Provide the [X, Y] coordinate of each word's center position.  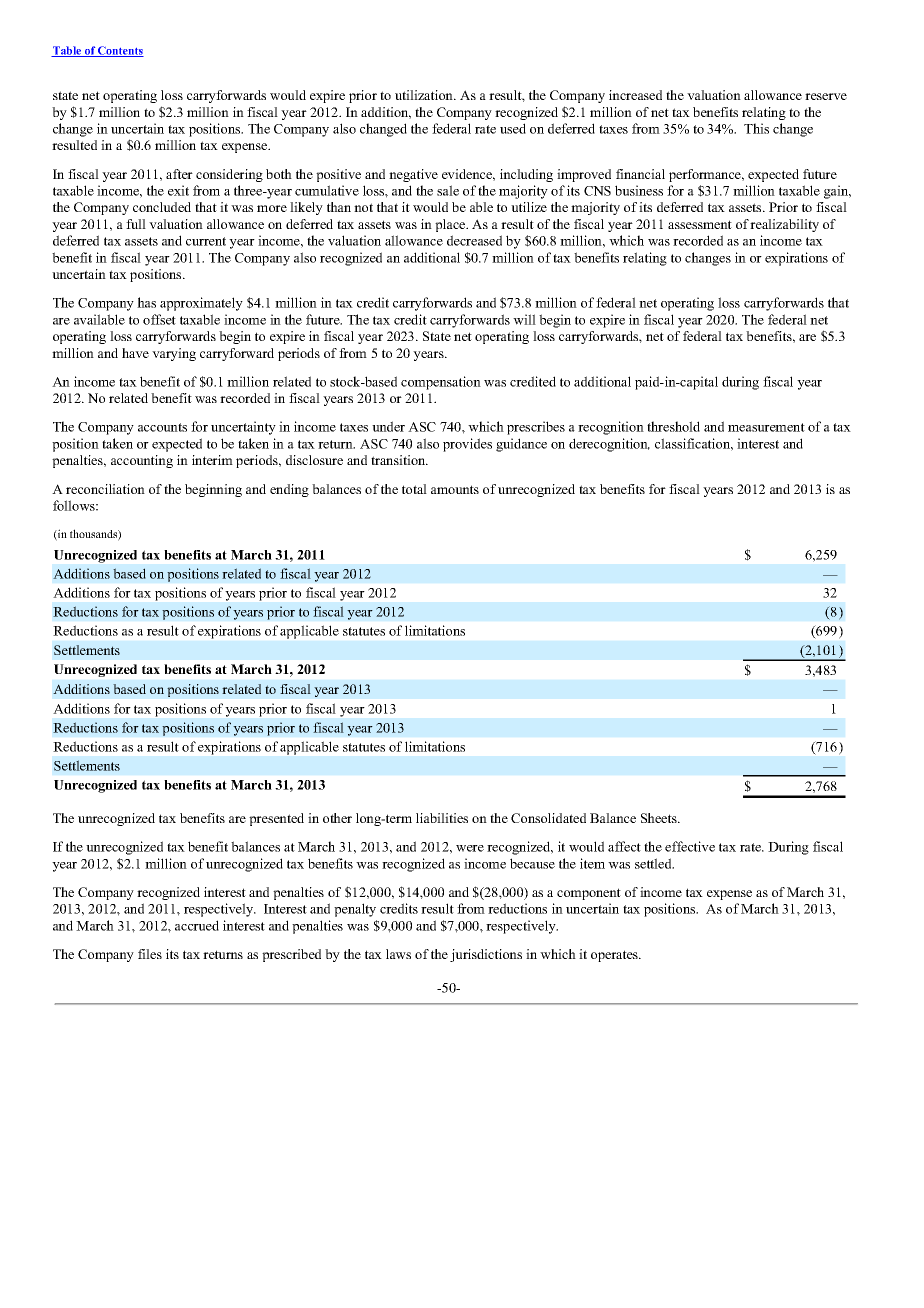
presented [276, 819]
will [524, 319]
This [756, 128]
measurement [766, 427]
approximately [201, 304]
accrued [197, 925]
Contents [120, 51]
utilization [425, 95]
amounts [455, 489]
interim [212, 460]
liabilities [442, 818]
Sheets [660, 818]
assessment [700, 224]
